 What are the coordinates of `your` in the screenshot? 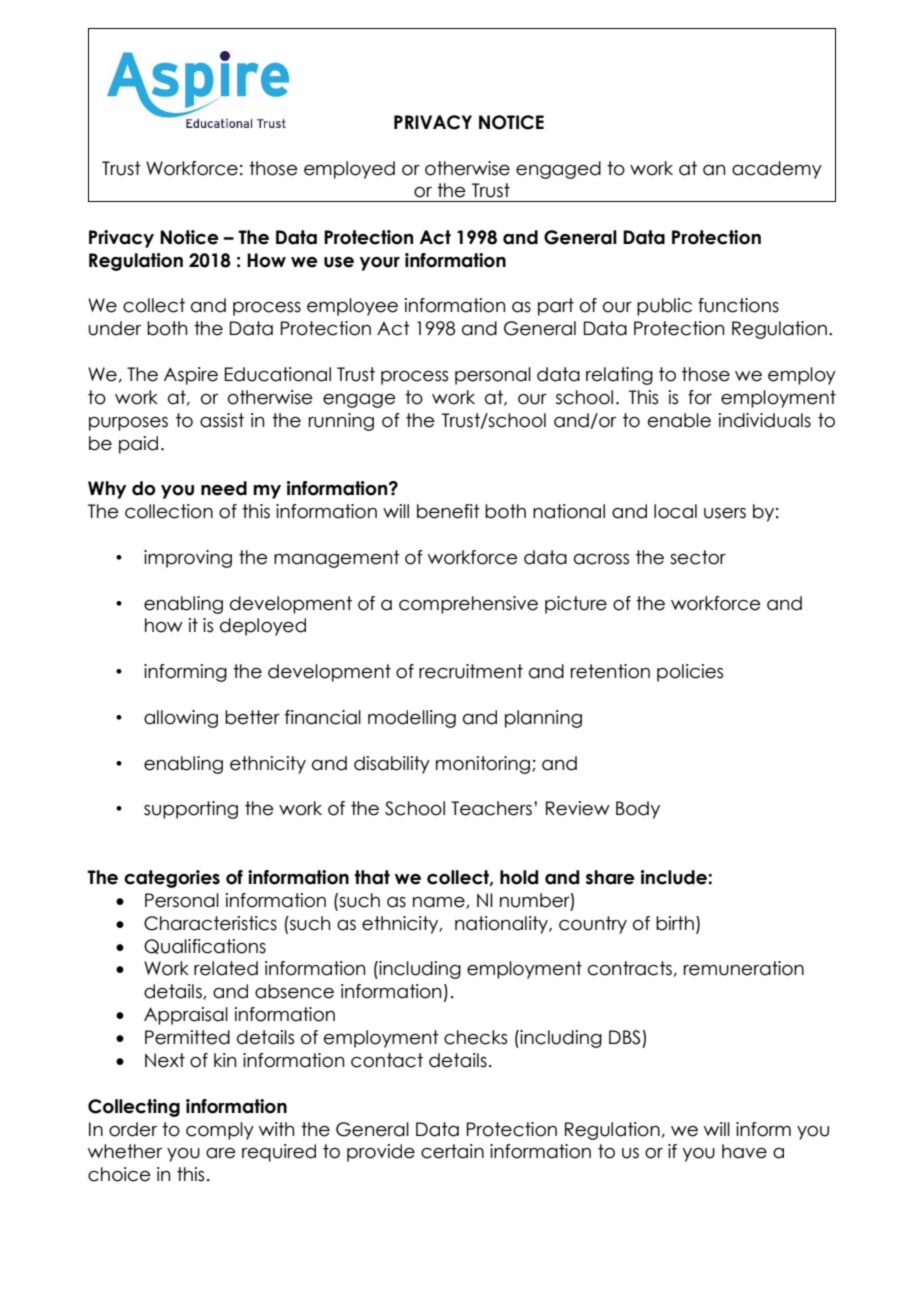 It's located at (380, 264).
